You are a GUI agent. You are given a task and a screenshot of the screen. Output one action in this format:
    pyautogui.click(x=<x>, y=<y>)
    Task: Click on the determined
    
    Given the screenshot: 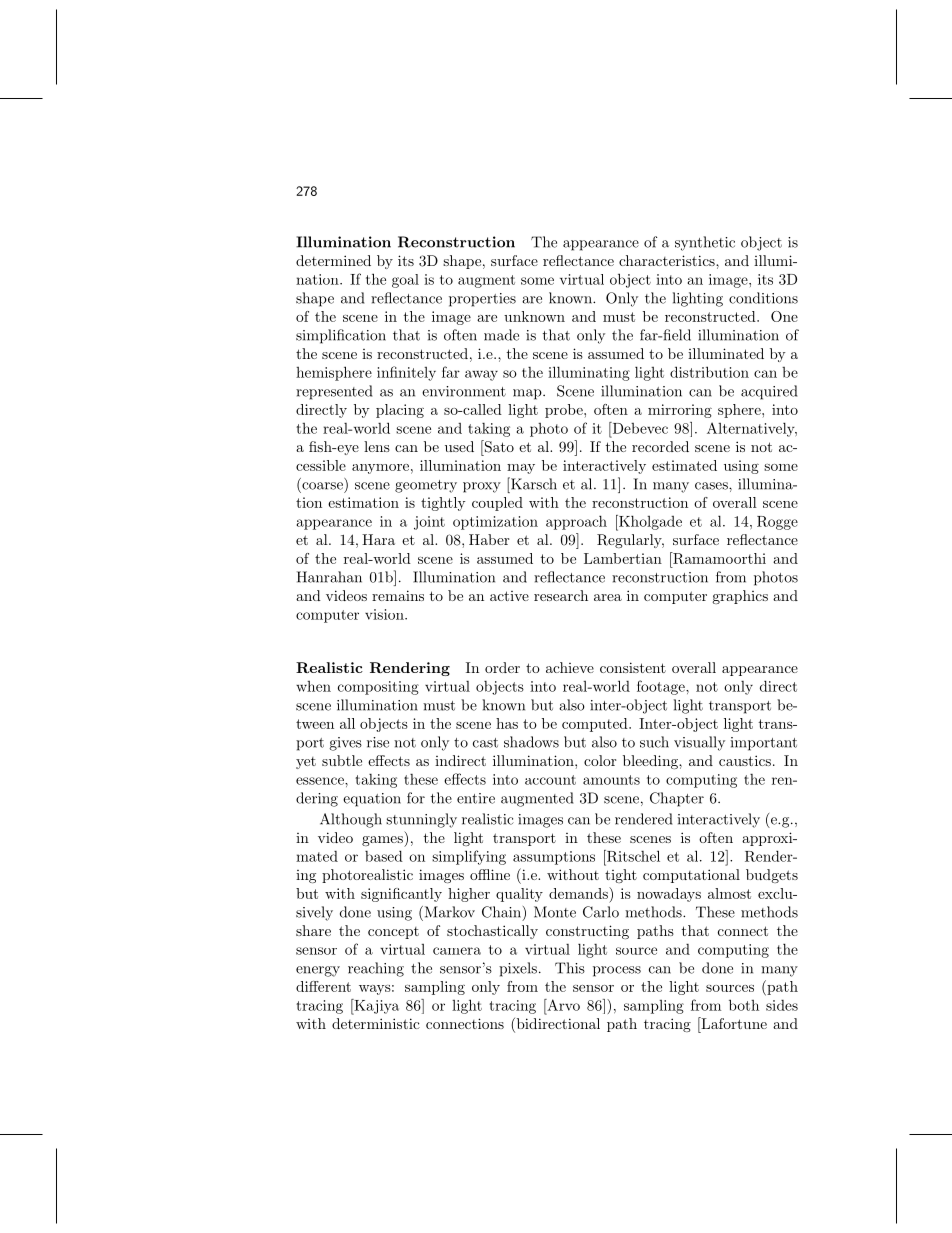 What is the action you would take?
    pyautogui.click(x=333, y=260)
